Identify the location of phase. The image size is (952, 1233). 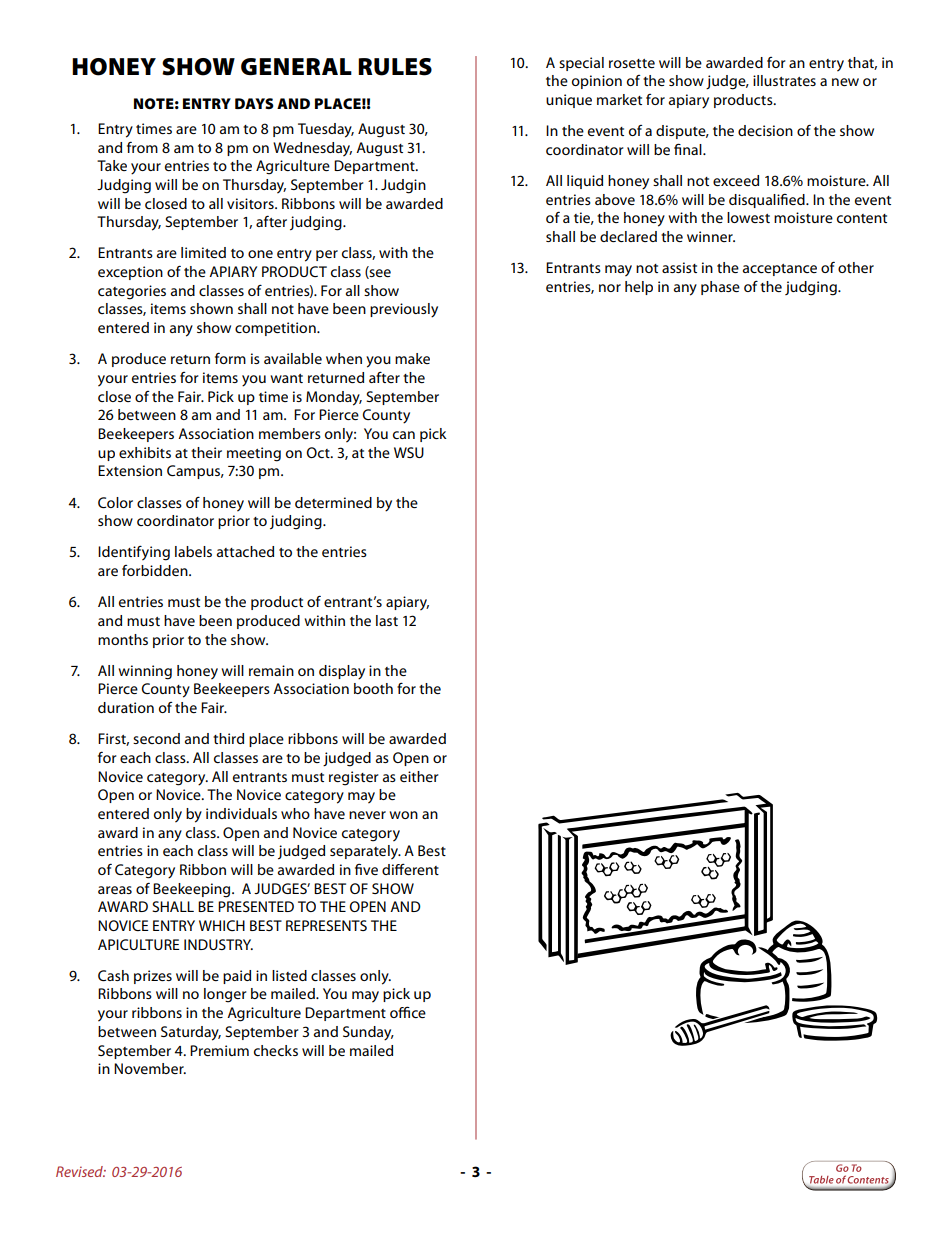
(720, 288).
